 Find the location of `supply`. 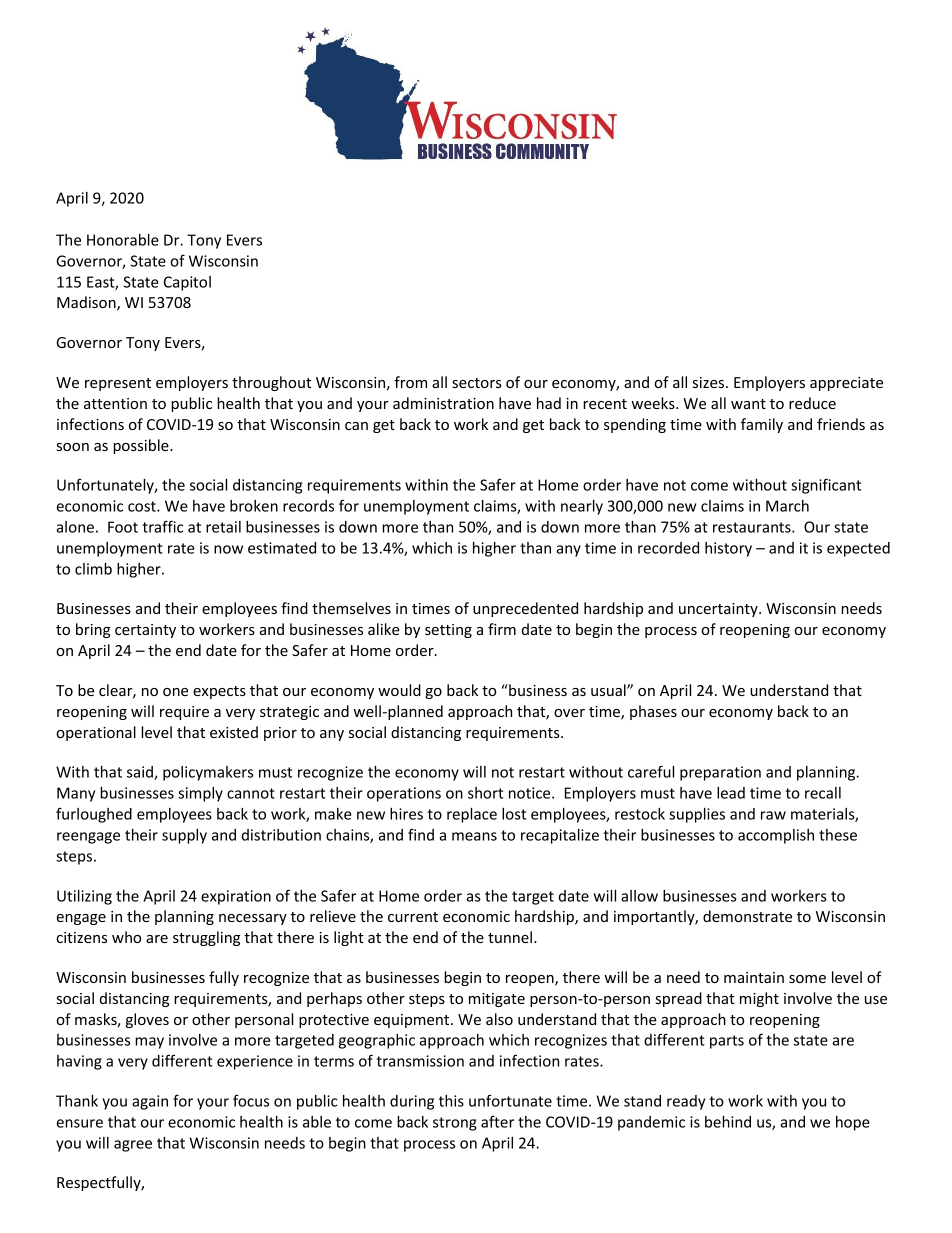

supply is located at coordinates (184, 836).
